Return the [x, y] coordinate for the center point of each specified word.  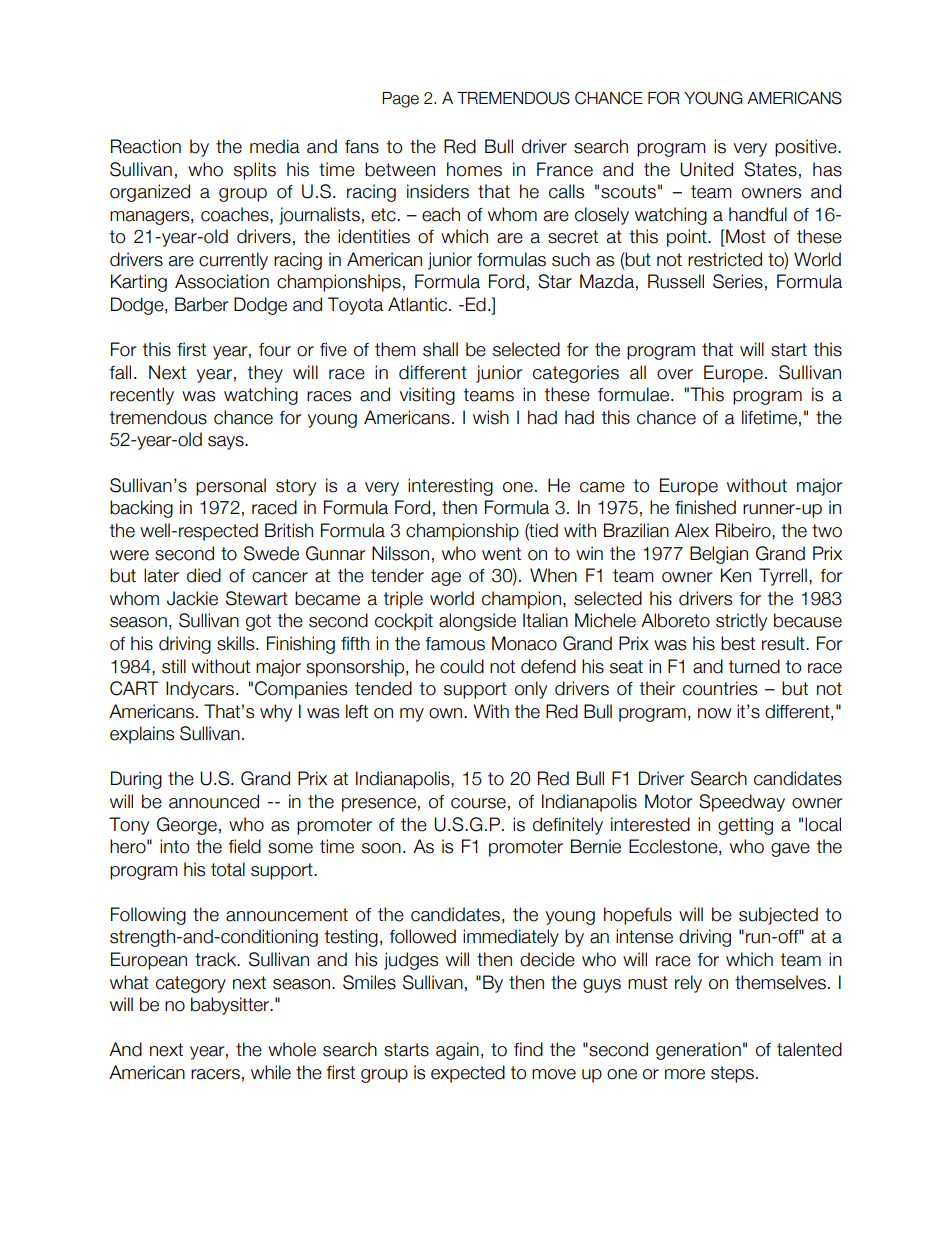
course [478, 803]
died [204, 575]
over [675, 374]
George [187, 826]
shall [440, 349]
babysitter [231, 1006]
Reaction [146, 146]
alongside [477, 622]
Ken [736, 575]
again [457, 1051]
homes [474, 169]
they [265, 374]
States [770, 169]
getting [745, 826]
